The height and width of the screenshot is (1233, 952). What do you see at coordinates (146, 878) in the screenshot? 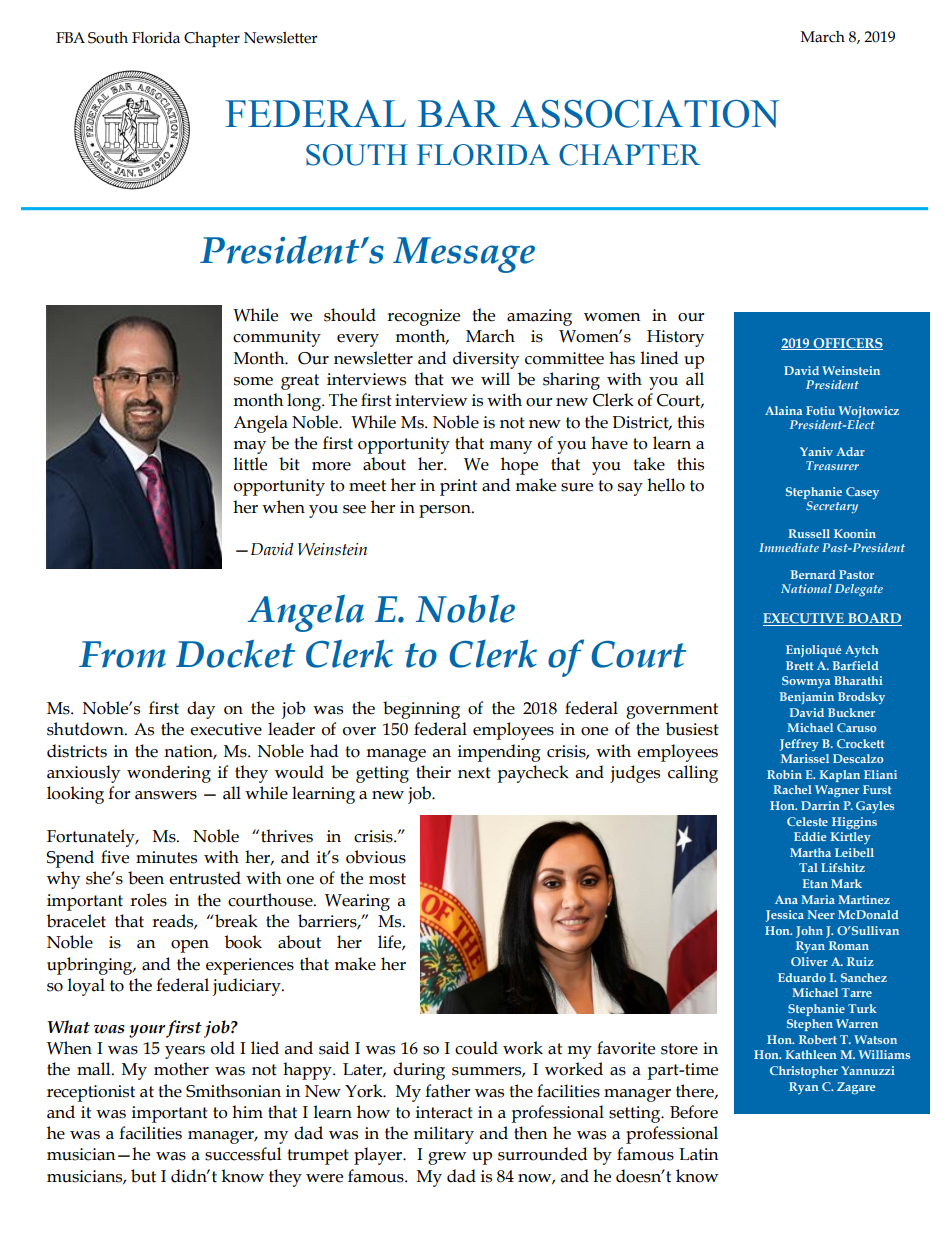
I see `been` at bounding box center [146, 878].
